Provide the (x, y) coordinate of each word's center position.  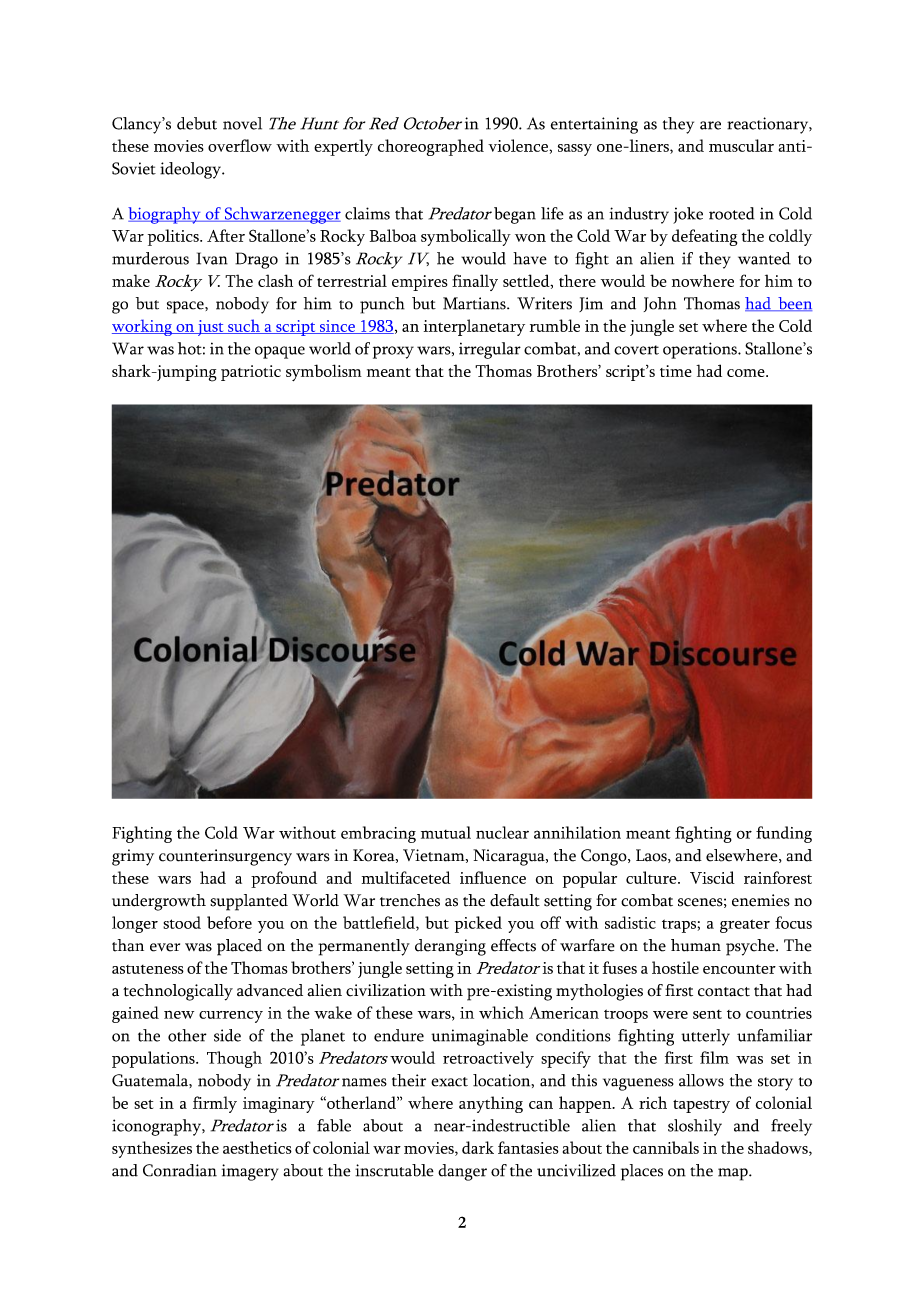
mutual (446, 832)
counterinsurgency (225, 857)
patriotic (251, 373)
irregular (490, 350)
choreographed (431, 147)
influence (493, 877)
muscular (741, 145)
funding (784, 834)
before (229, 922)
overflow (240, 145)
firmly (215, 1104)
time (676, 371)
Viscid (712, 877)
